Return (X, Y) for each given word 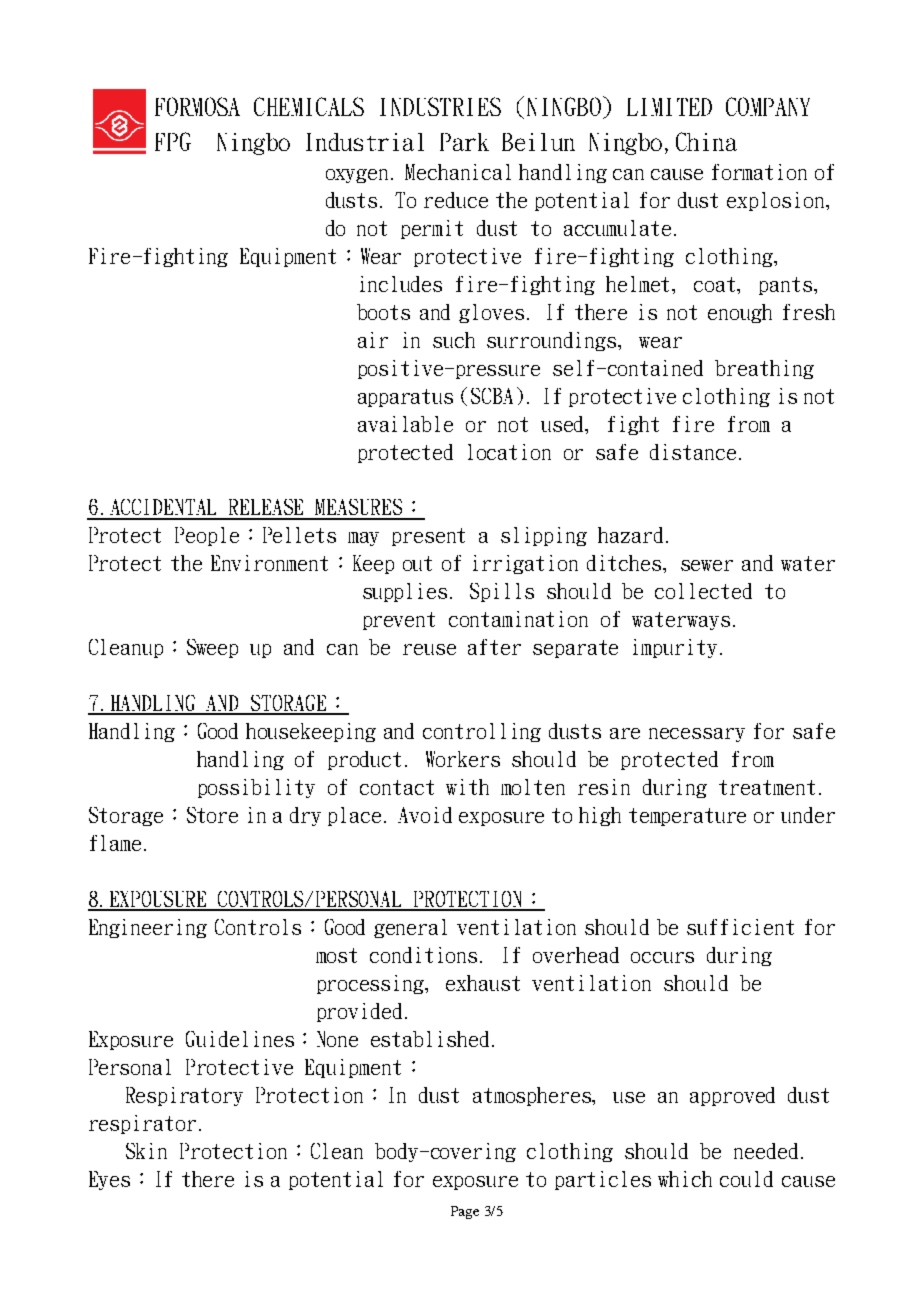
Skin (146, 1151)
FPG (173, 141)
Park (464, 142)
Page (465, 1212)
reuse (429, 649)
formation (759, 172)
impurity (675, 648)
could (746, 1179)
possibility (256, 788)
